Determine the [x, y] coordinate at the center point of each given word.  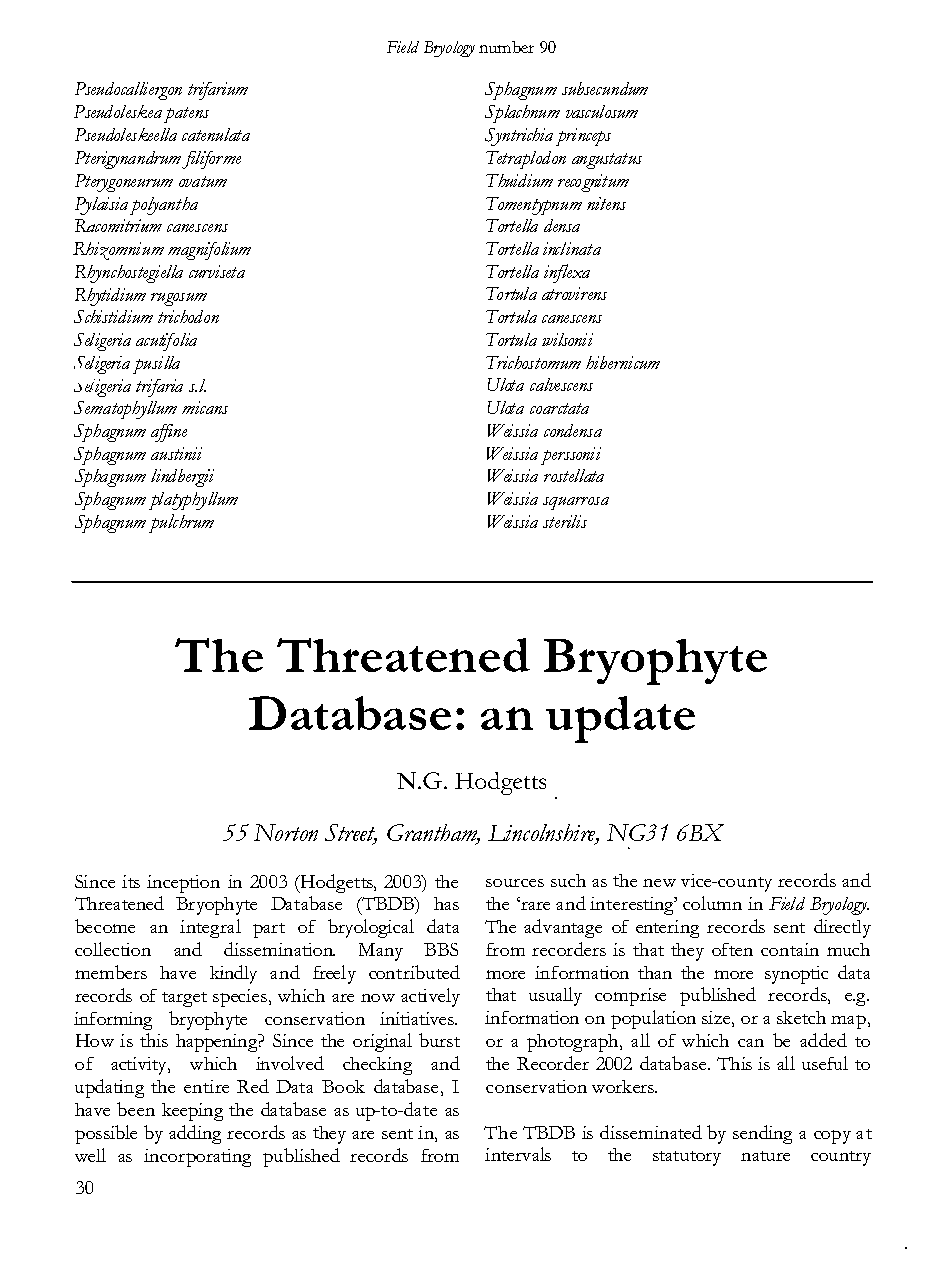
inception [183, 884]
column [712, 903]
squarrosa [576, 503]
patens [186, 115]
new [659, 883]
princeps [583, 137]
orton [295, 832]
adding [195, 1134]
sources [515, 883]
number [506, 47]
